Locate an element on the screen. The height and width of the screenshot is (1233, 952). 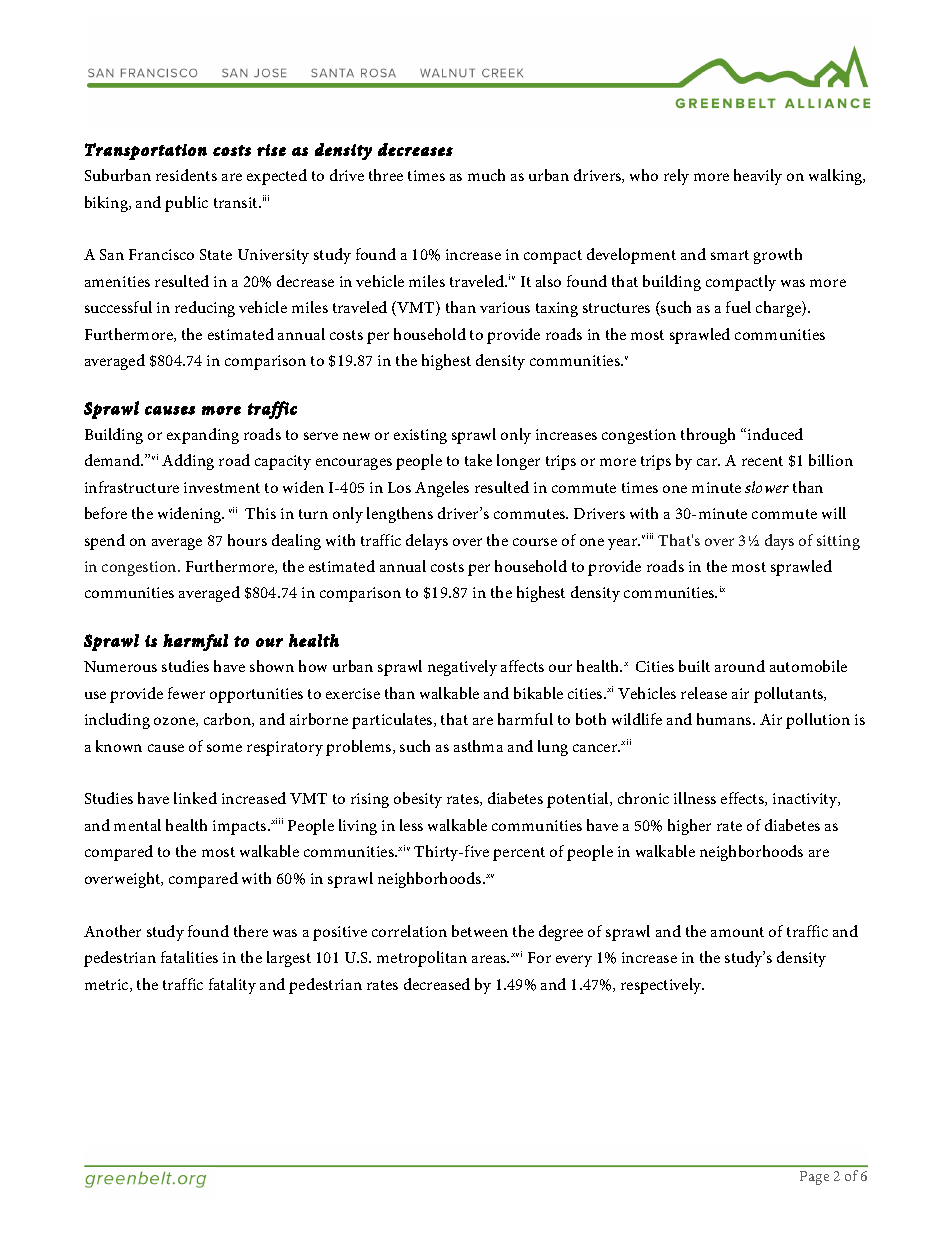
metropolitan is located at coordinates (422, 959).
